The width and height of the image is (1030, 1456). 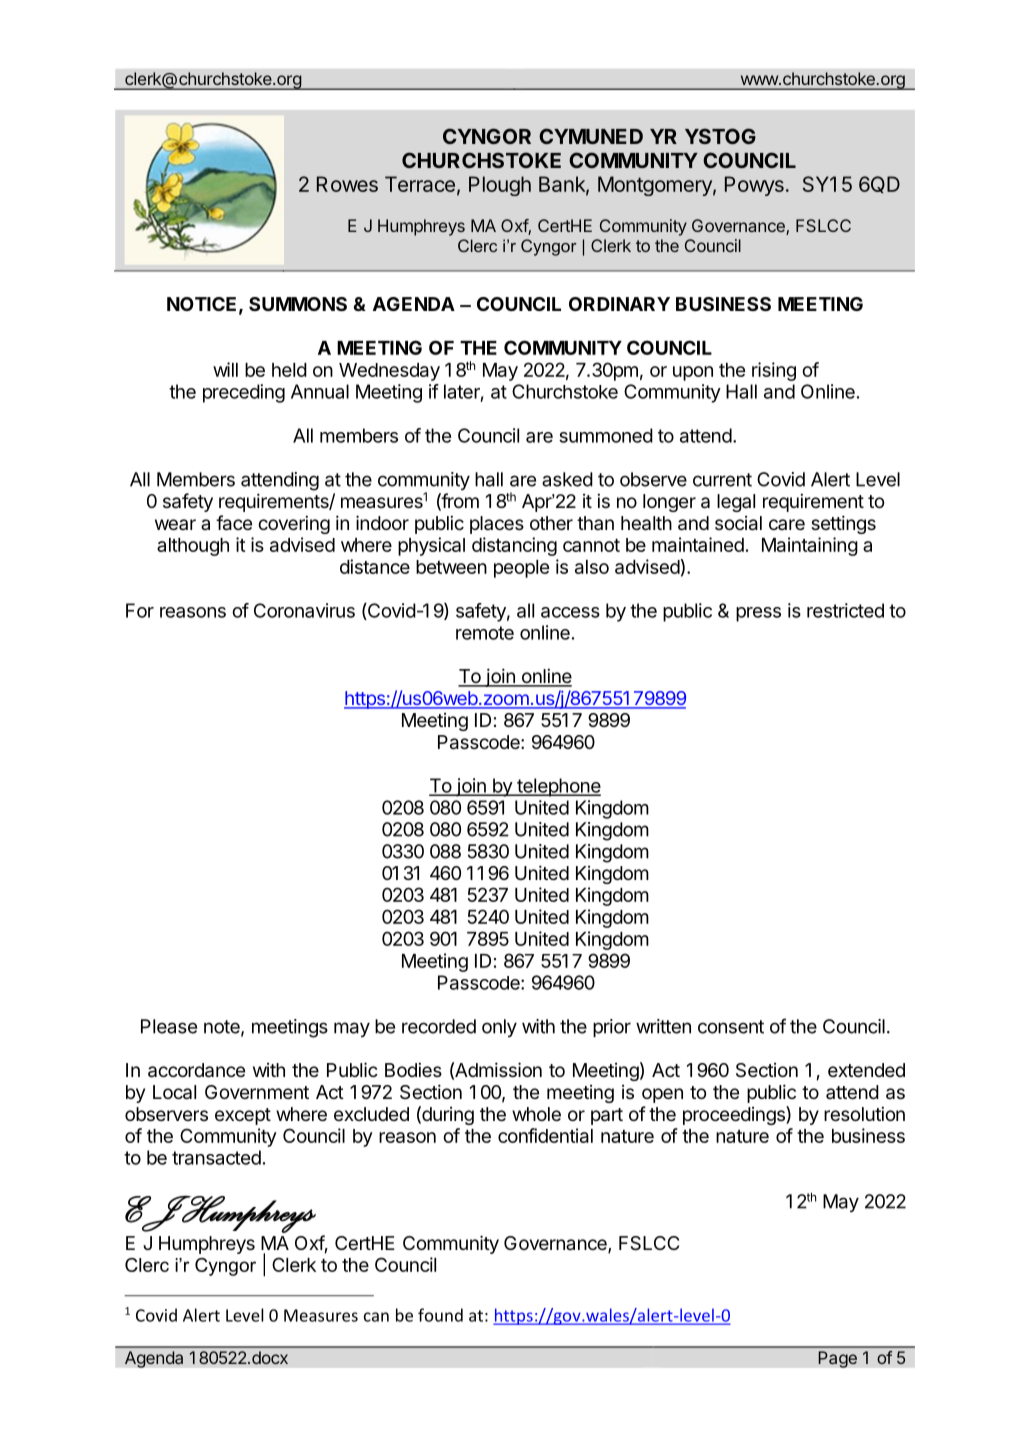 What do you see at coordinates (196, 1070) in the image?
I see `accordance` at bounding box center [196, 1070].
